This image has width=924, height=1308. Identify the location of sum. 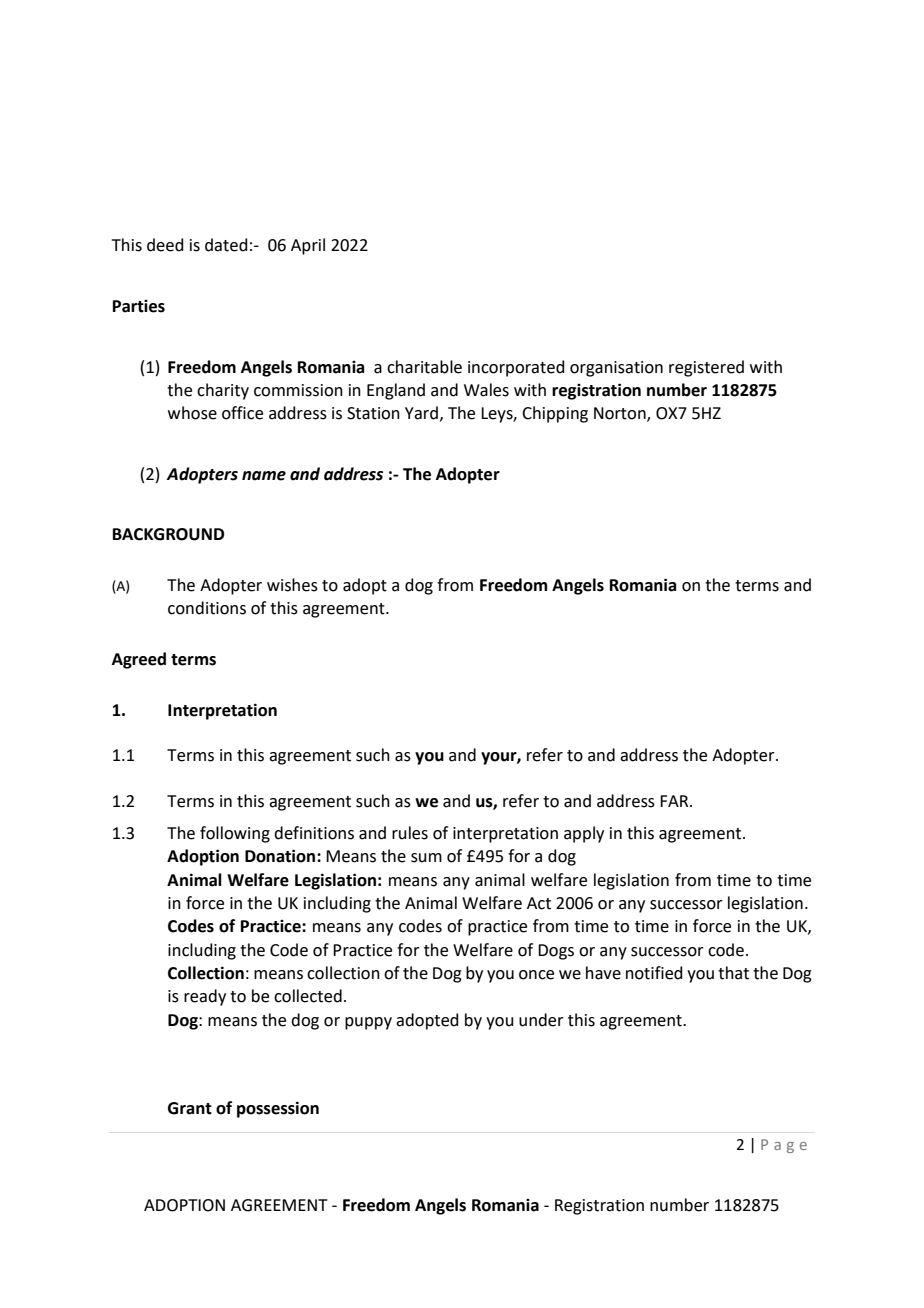
(426, 858).
